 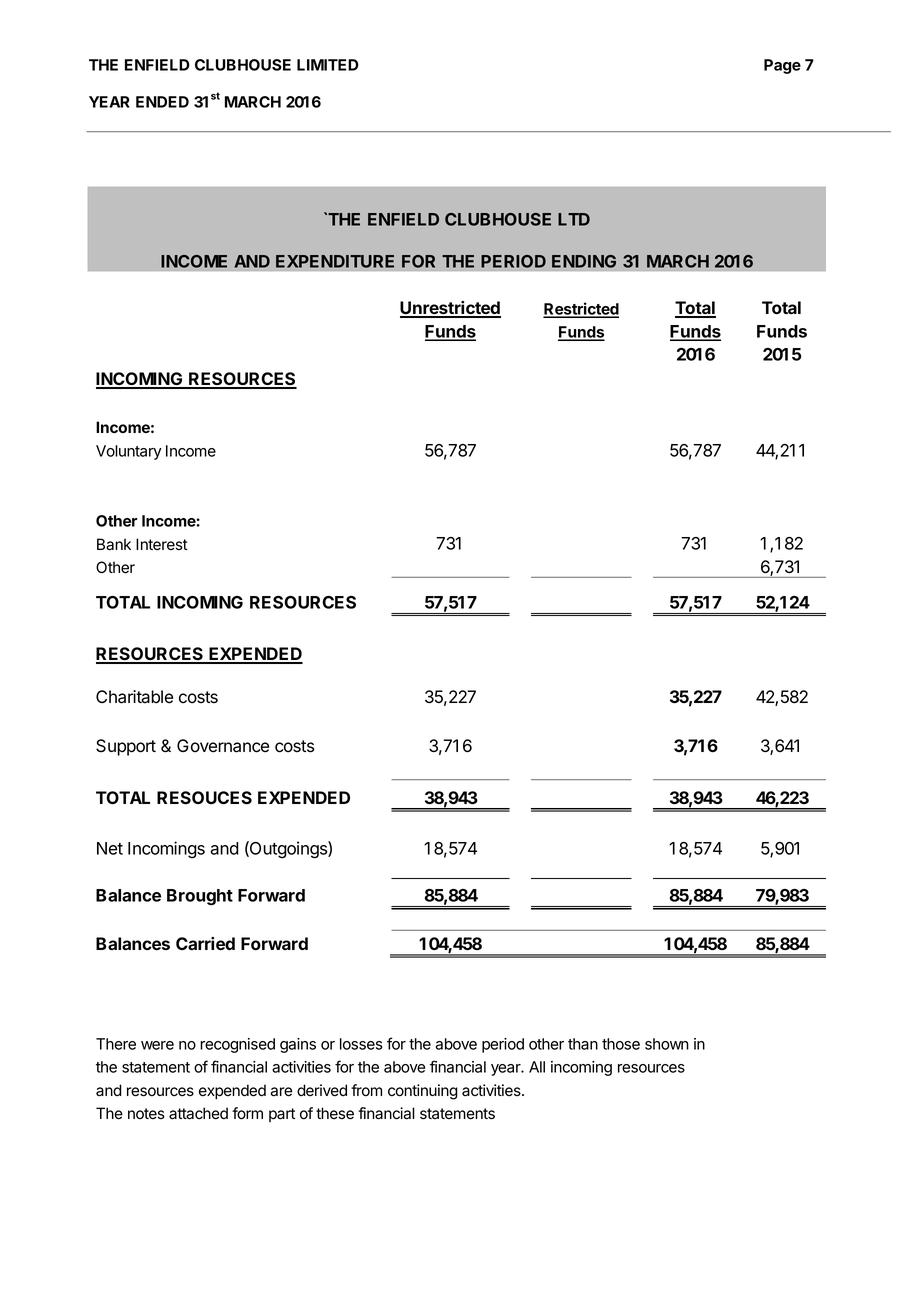 What do you see at coordinates (162, 544) in the document?
I see `Interest` at bounding box center [162, 544].
